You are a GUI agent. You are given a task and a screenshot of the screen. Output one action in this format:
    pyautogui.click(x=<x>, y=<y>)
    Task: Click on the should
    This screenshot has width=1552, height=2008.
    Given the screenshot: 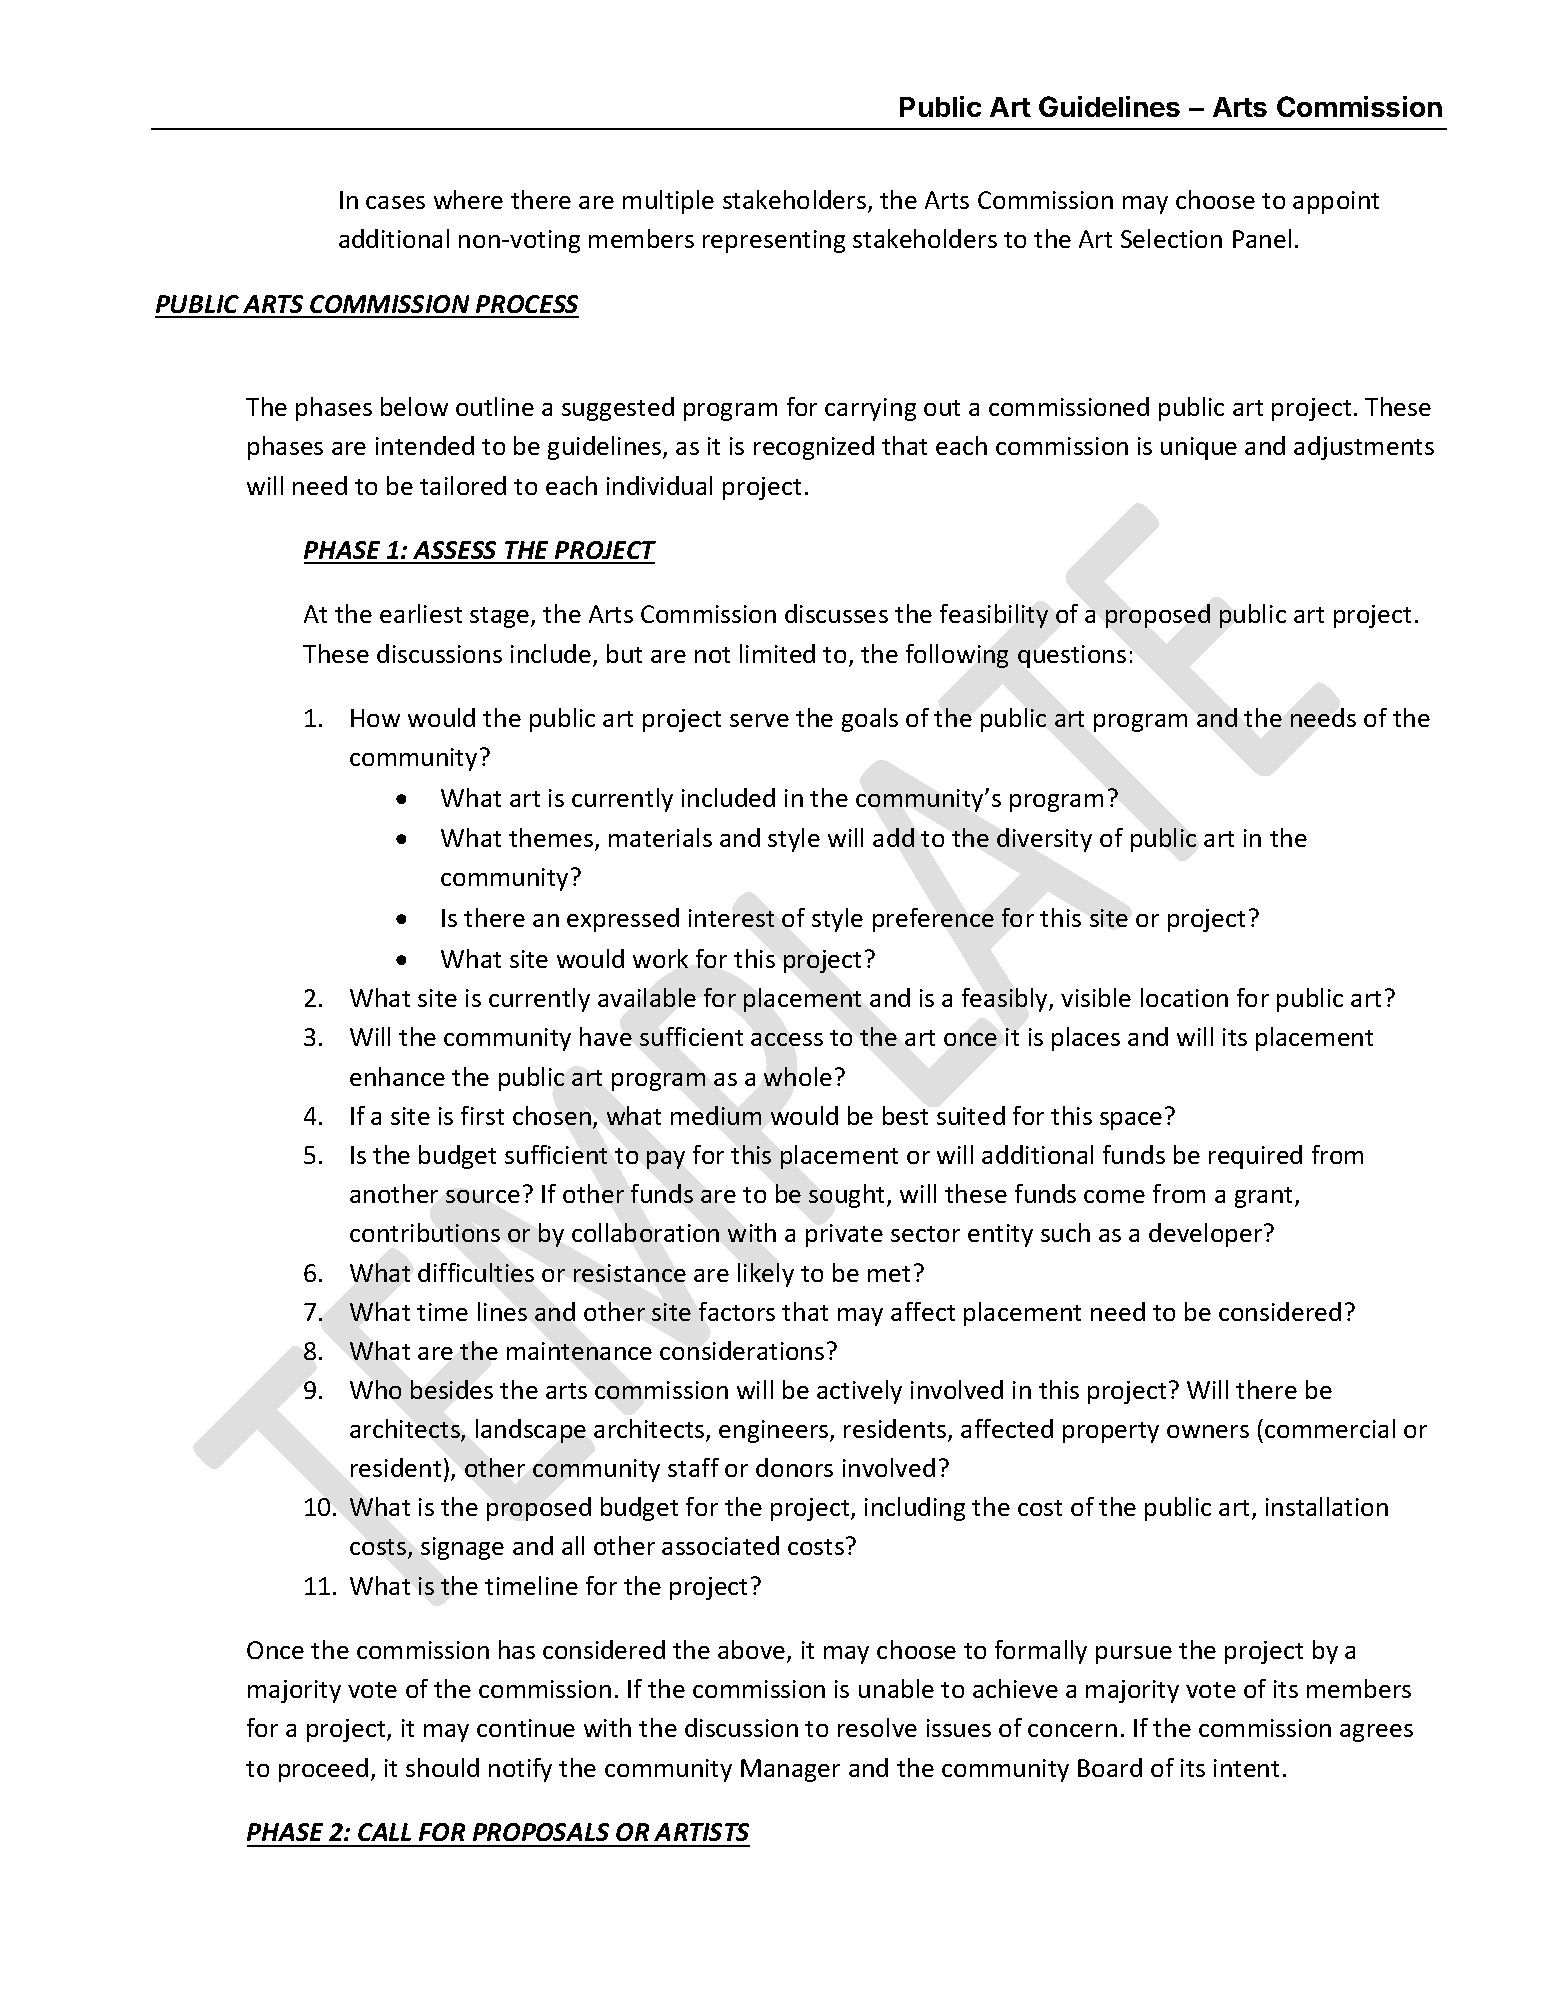 What is the action you would take?
    pyautogui.click(x=442, y=1767)
